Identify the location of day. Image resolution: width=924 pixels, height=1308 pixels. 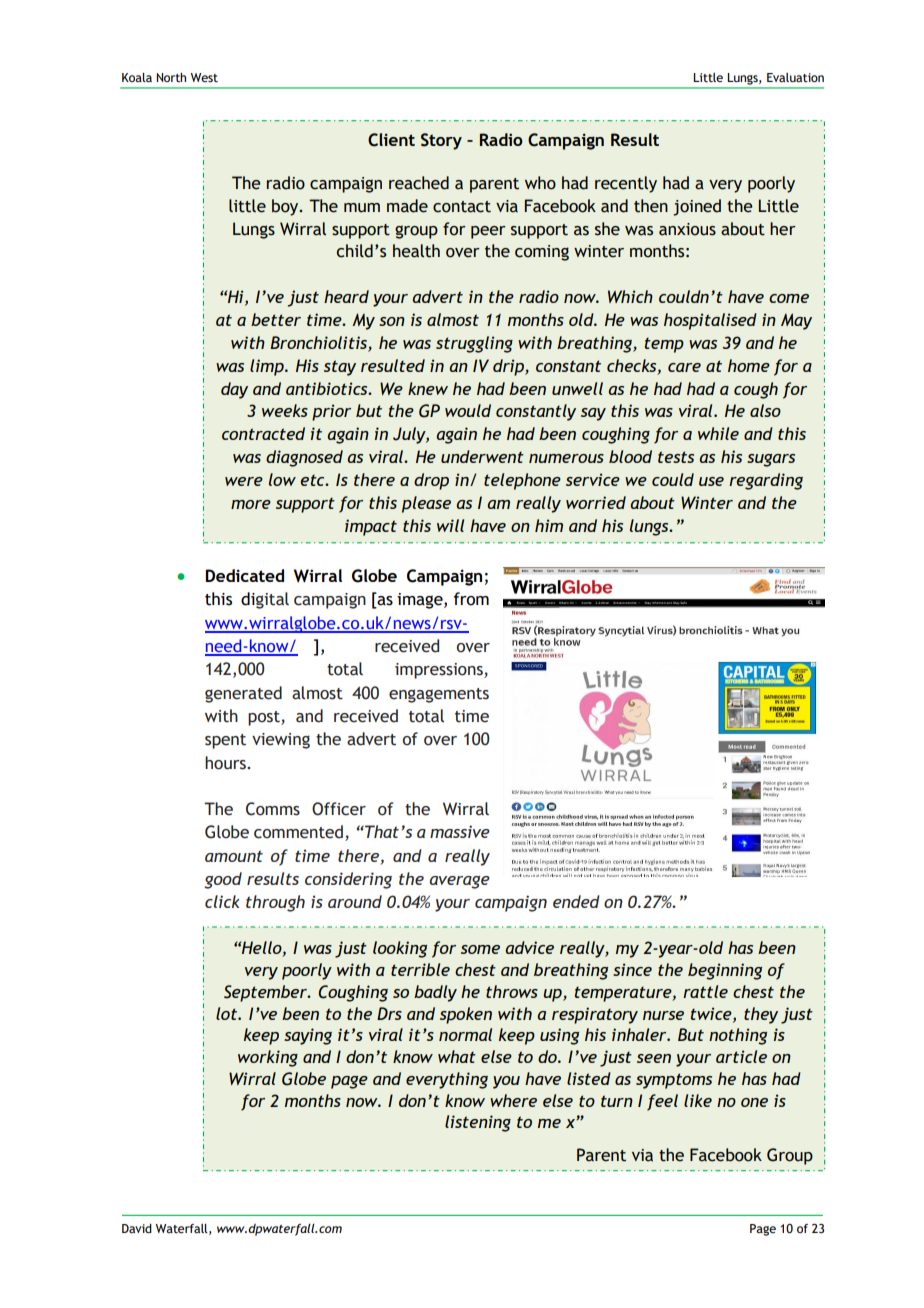
(234, 390).
